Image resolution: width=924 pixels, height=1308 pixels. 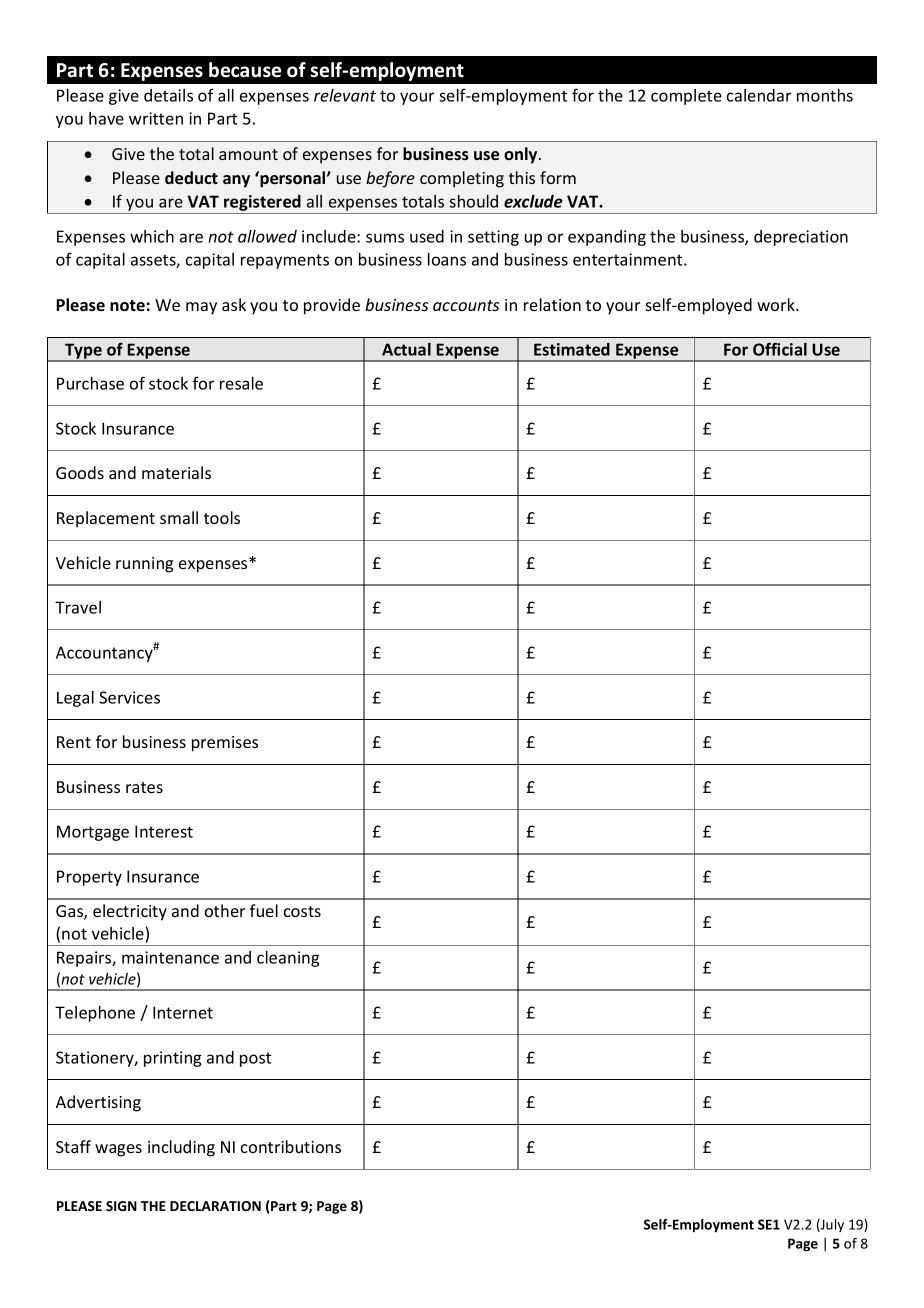 I want to click on contributions, so click(x=291, y=1146).
